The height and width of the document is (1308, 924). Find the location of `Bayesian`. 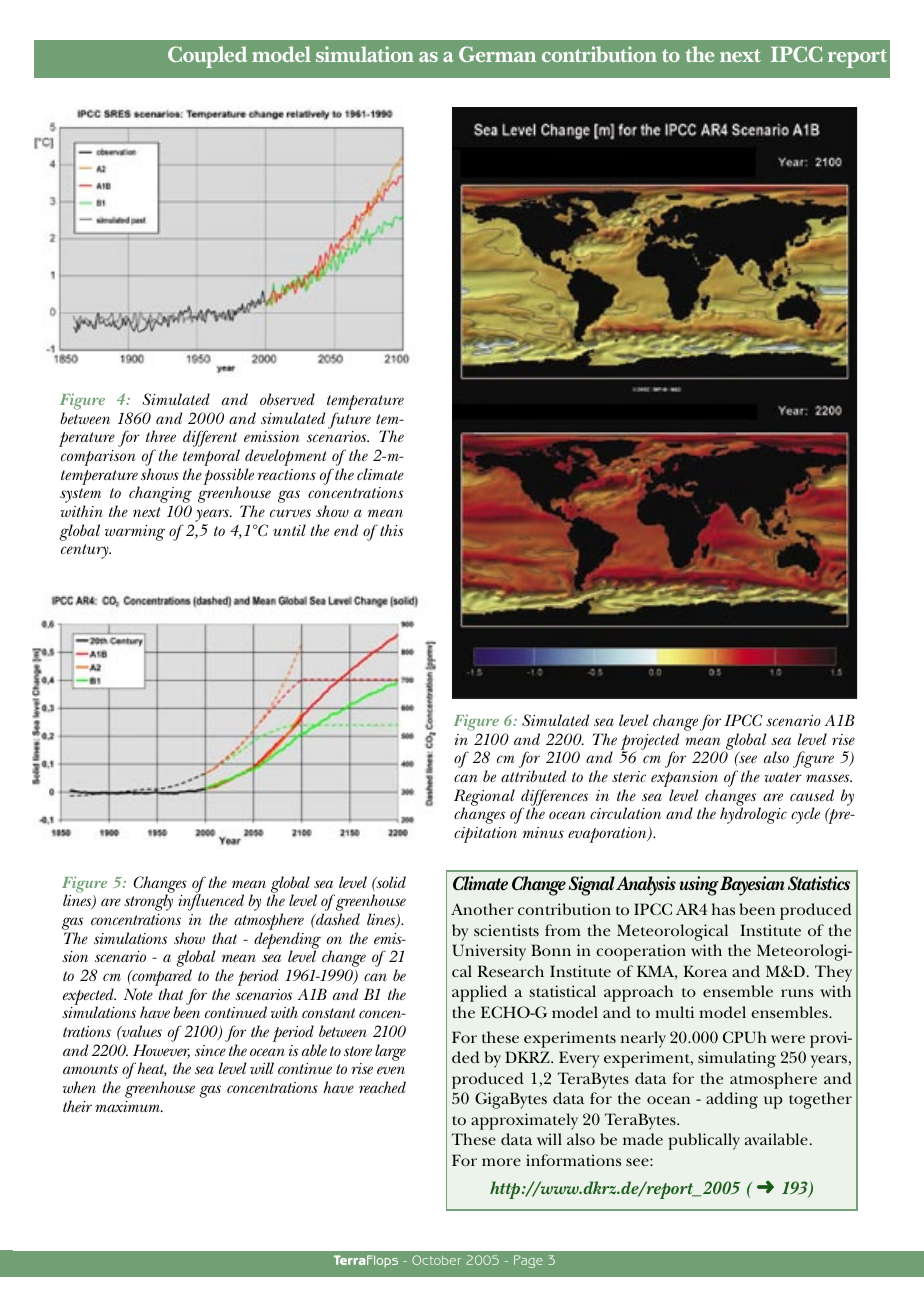

Bayesian is located at coordinates (752, 886).
